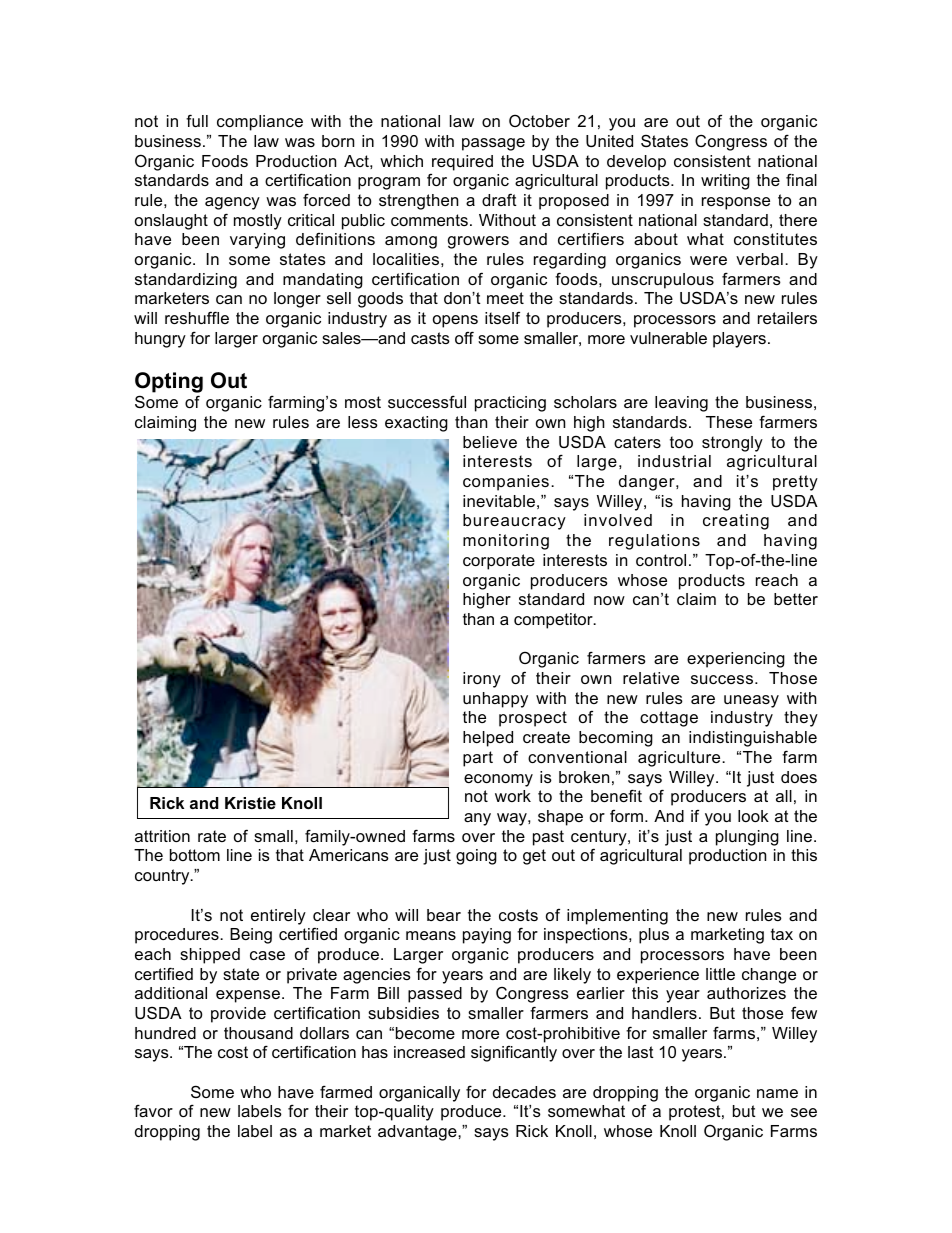 This document has height=1233, width=952. Describe the element at coordinates (260, 123) in the document. I see `compliance` at that location.
